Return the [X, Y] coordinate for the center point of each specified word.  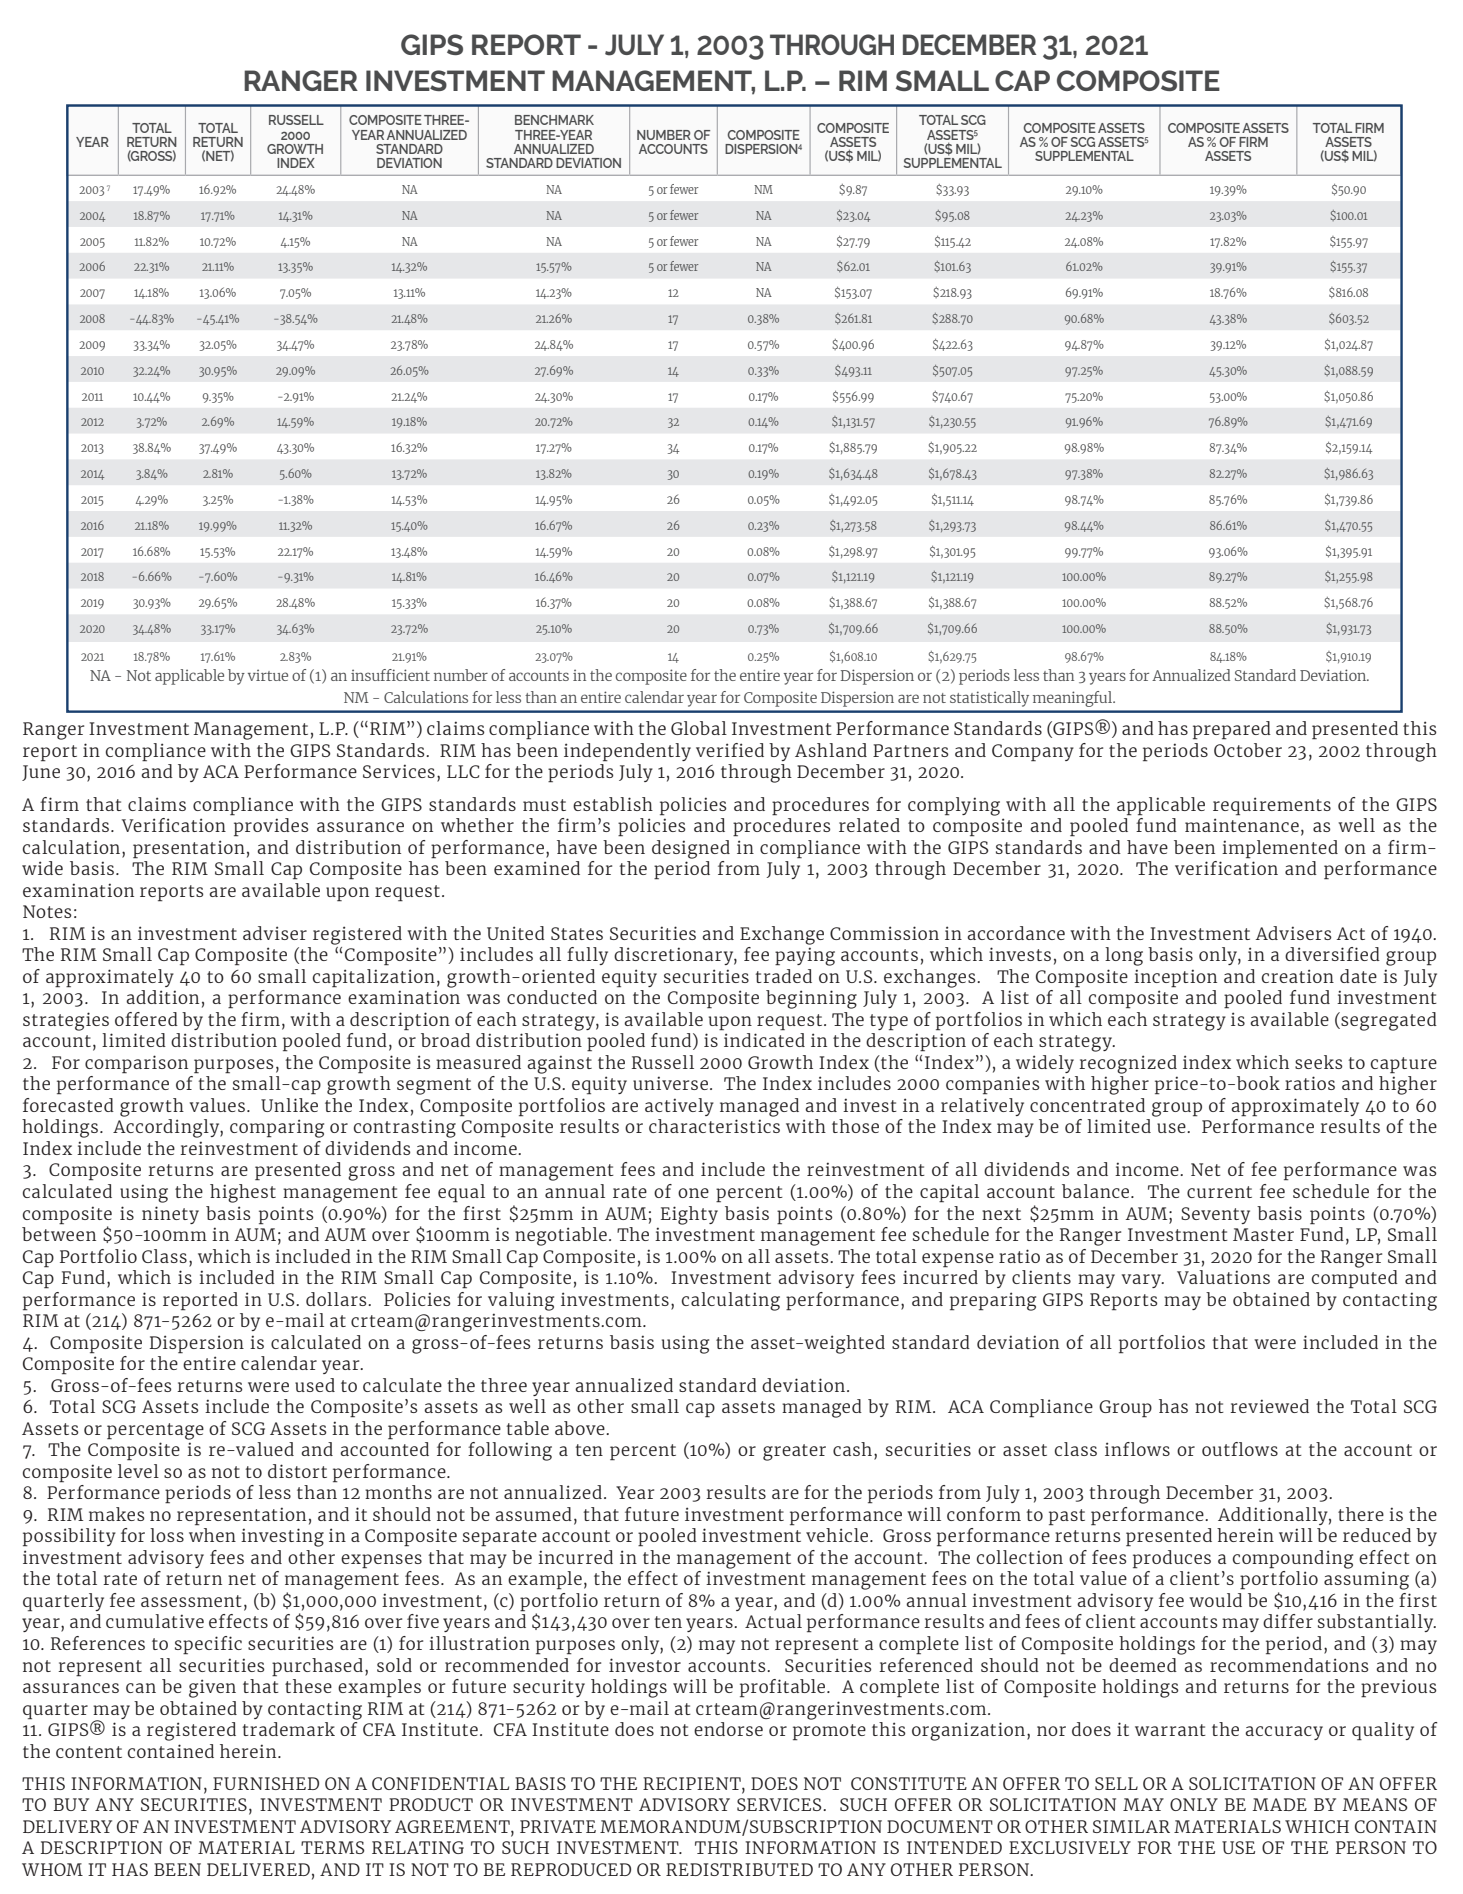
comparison [136, 1064]
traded [783, 976]
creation [1298, 976]
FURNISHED [266, 1783]
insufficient [390, 675]
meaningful [1074, 699]
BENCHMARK [554, 120]
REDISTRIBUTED [739, 1869]
